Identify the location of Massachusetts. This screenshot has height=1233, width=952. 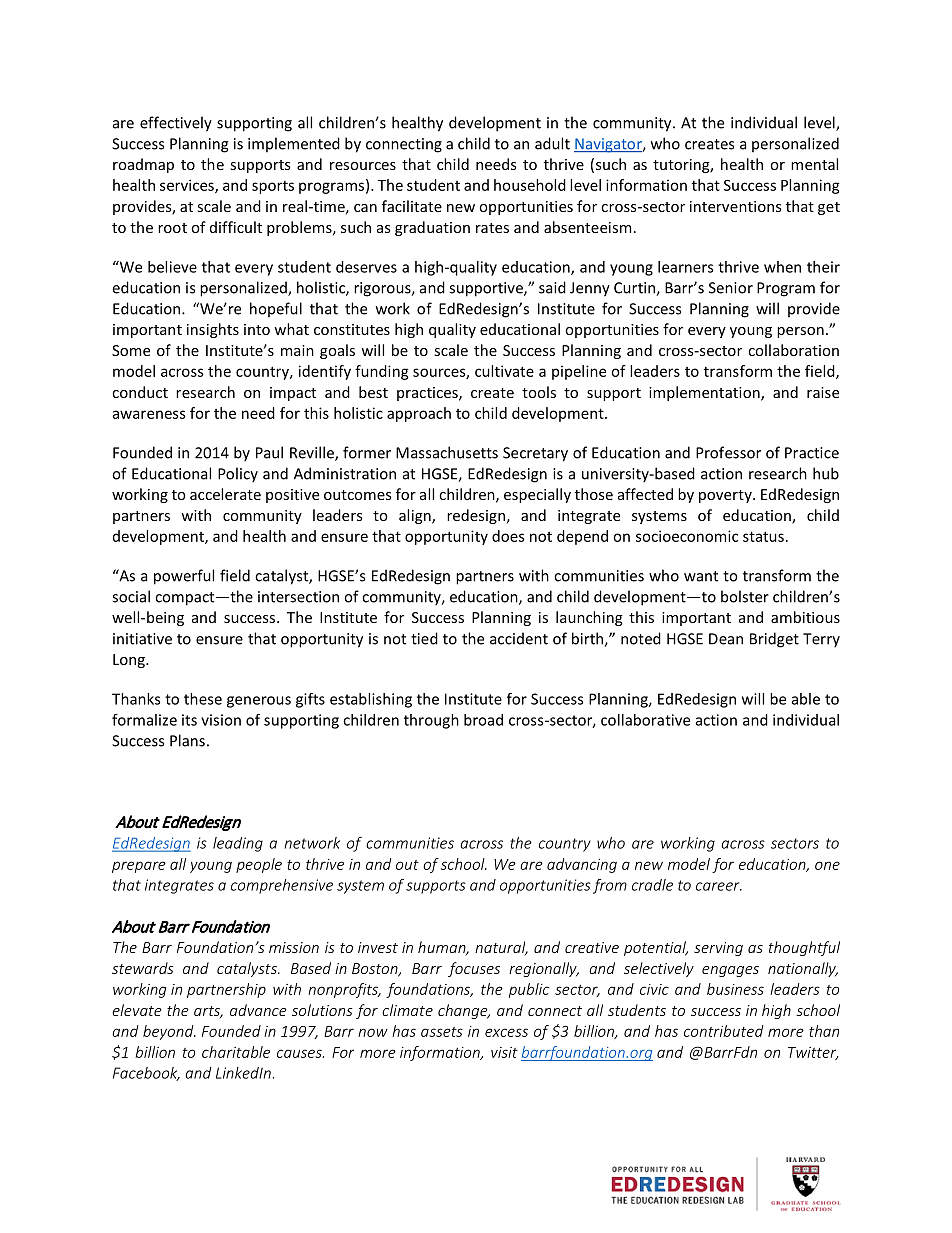
(447, 452).
